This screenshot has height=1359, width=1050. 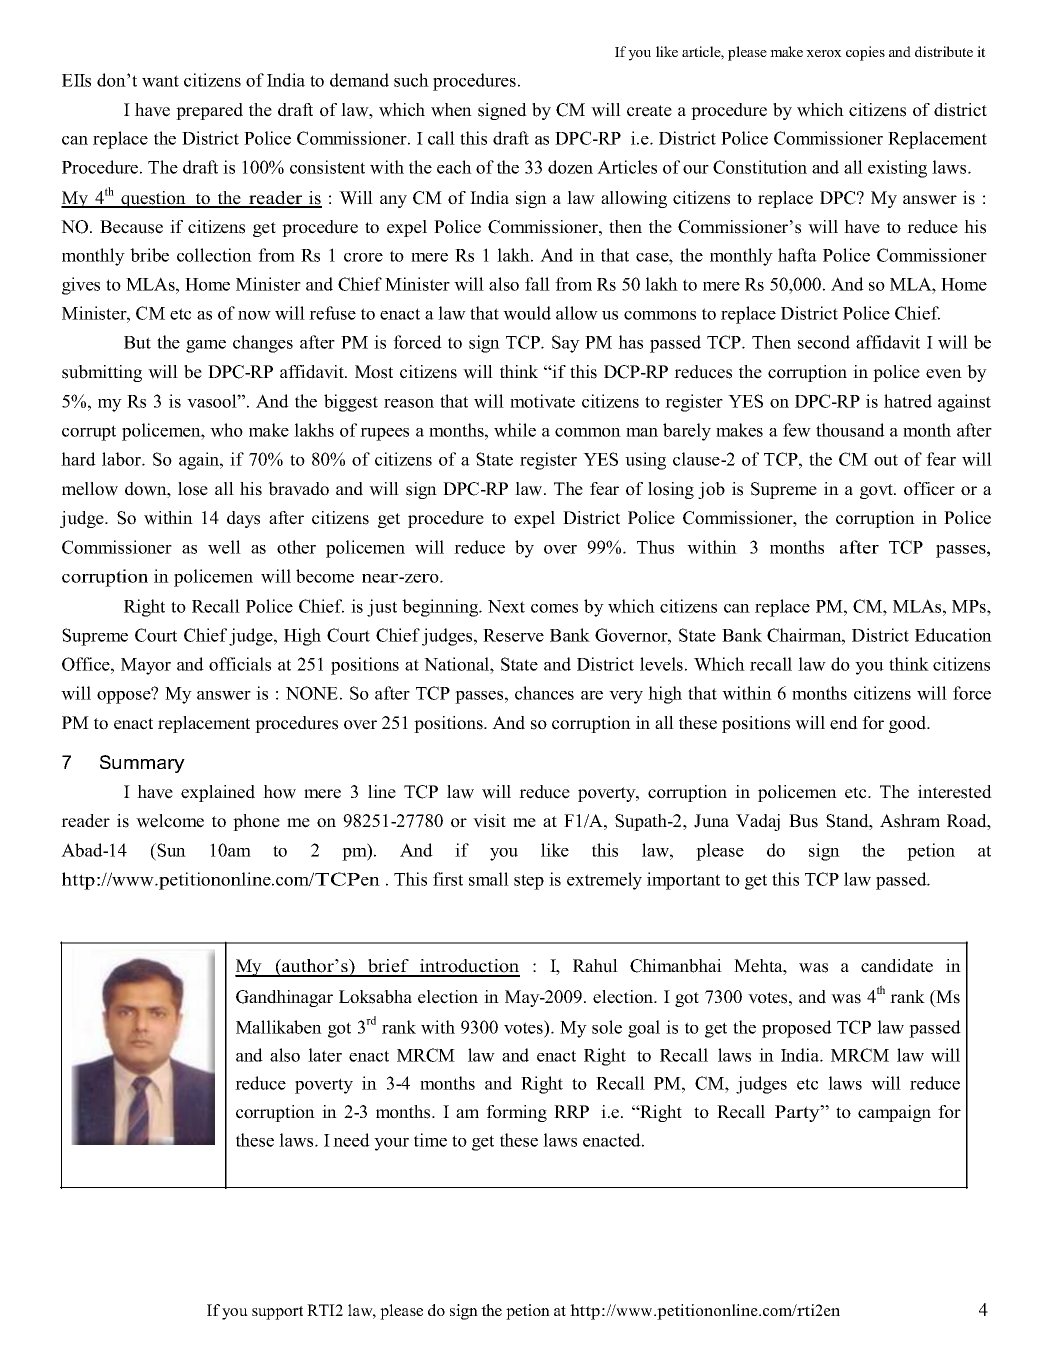 What do you see at coordinates (206, 346) in the screenshot?
I see `game` at bounding box center [206, 346].
